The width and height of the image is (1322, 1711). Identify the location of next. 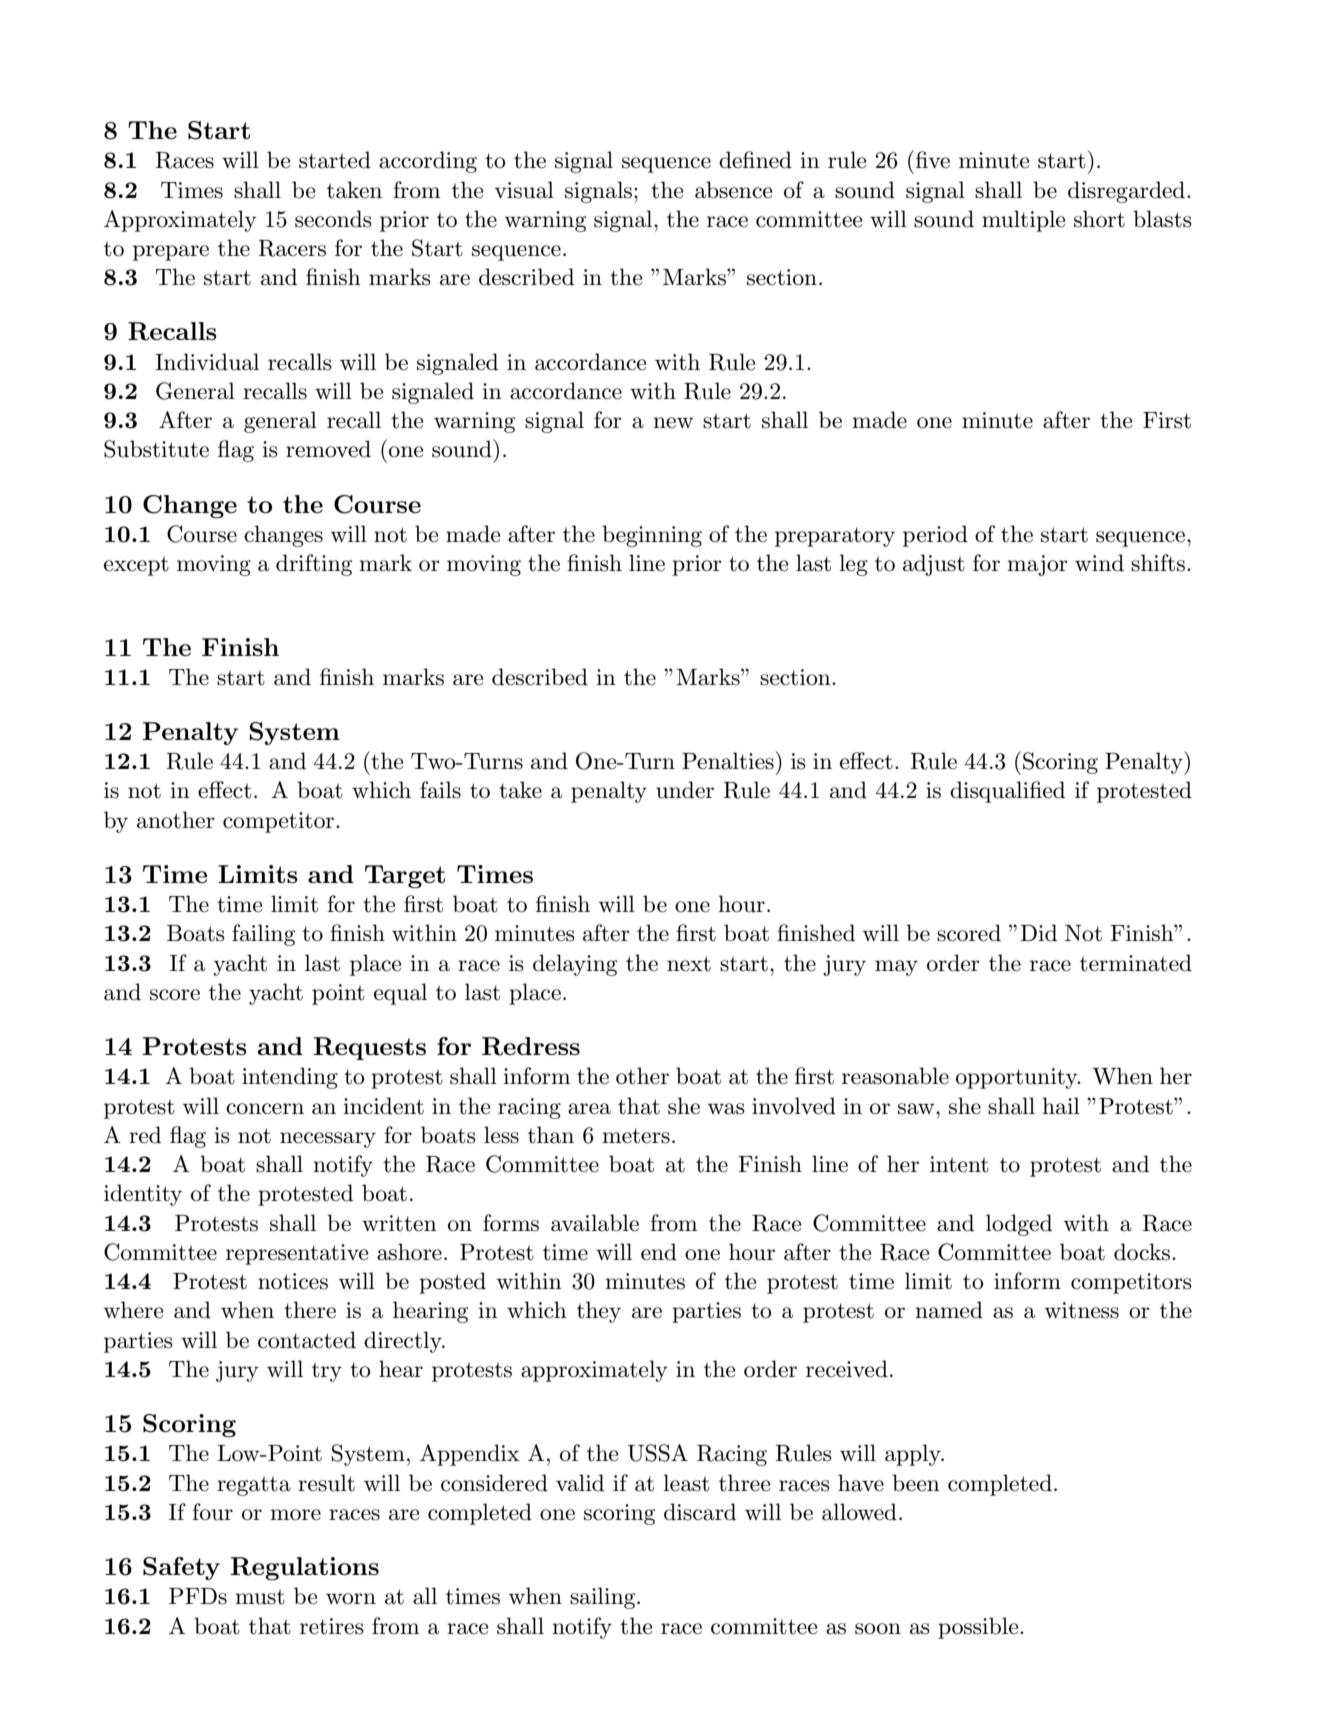
(689, 964).
